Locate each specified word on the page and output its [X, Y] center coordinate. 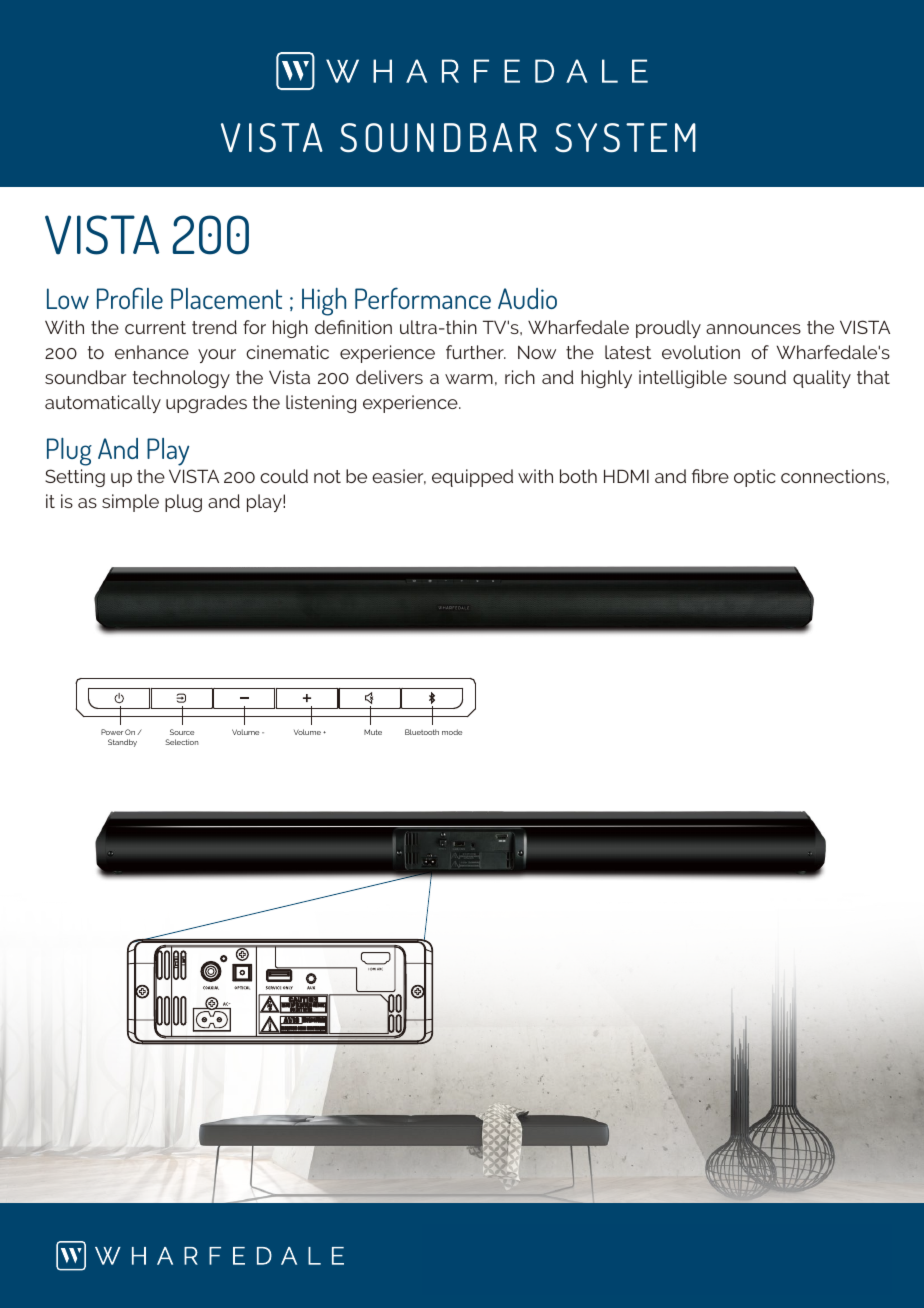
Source [182, 732]
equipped [472, 478]
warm [469, 379]
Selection [182, 742]
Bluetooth [422, 732]
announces [753, 329]
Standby [122, 743]
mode [452, 732]
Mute [373, 732]
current [155, 327]
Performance [423, 298]
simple [130, 503]
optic [755, 478]
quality [822, 379]
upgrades [206, 404]
